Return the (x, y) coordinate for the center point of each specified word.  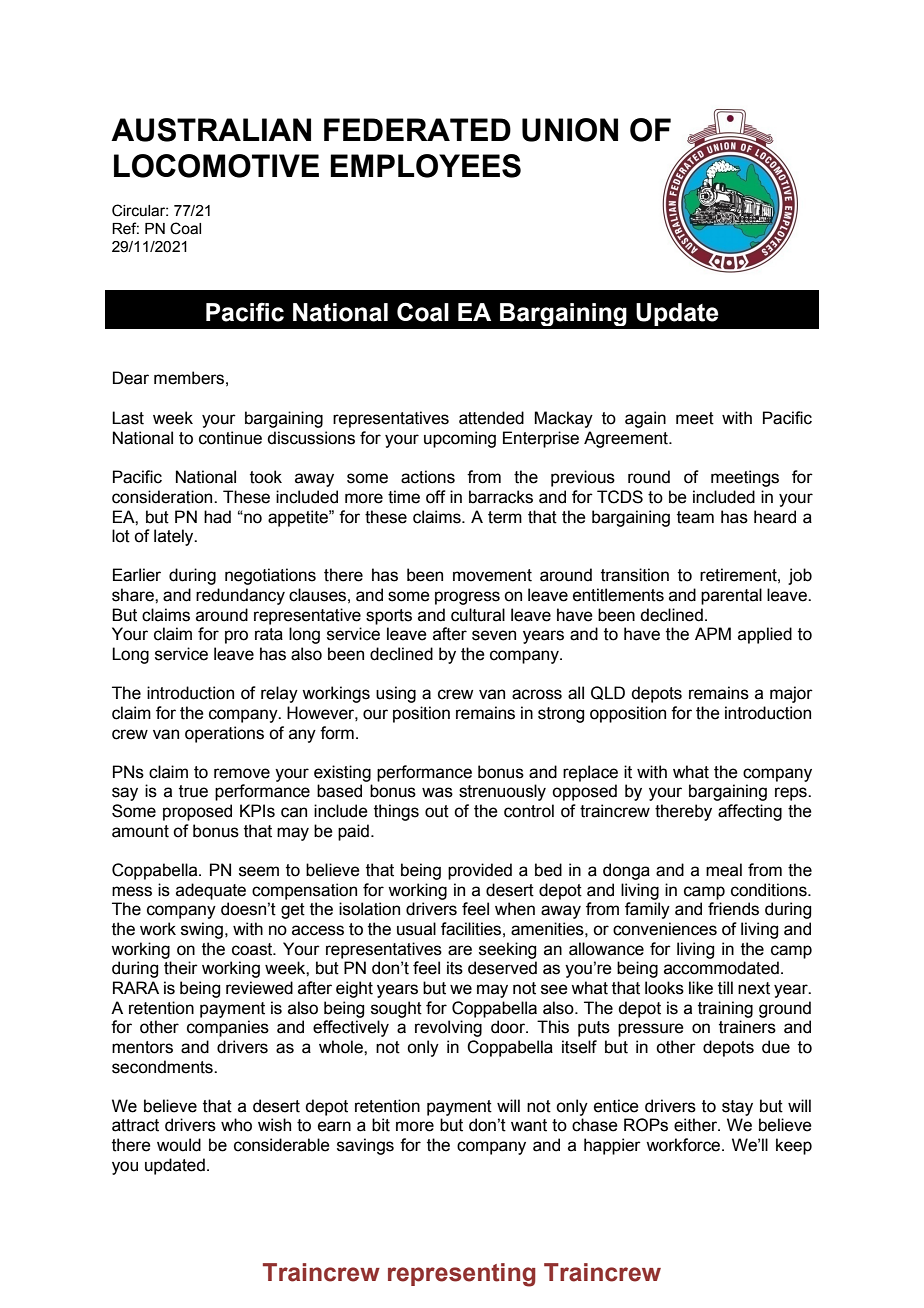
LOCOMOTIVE (216, 166)
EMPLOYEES (425, 166)
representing (462, 1275)
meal (724, 870)
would (179, 1145)
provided (480, 871)
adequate (211, 891)
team (695, 517)
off (436, 497)
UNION (570, 130)
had (217, 517)
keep (794, 1146)
